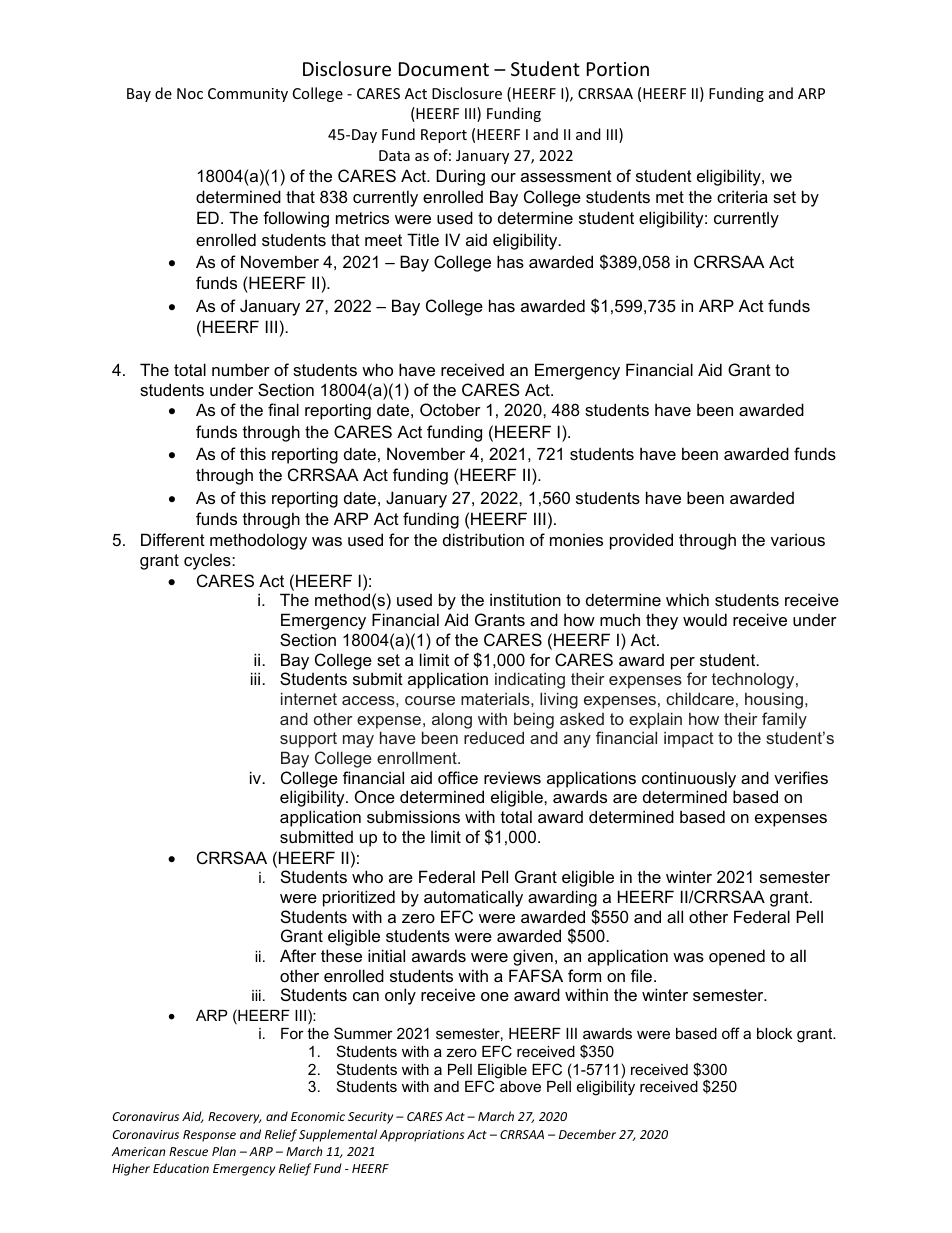 The width and height of the page is (952, 1233). What do you see at coordinates (190, 93) in the page?
I see `Noc` at bounding box center [190, 93].
